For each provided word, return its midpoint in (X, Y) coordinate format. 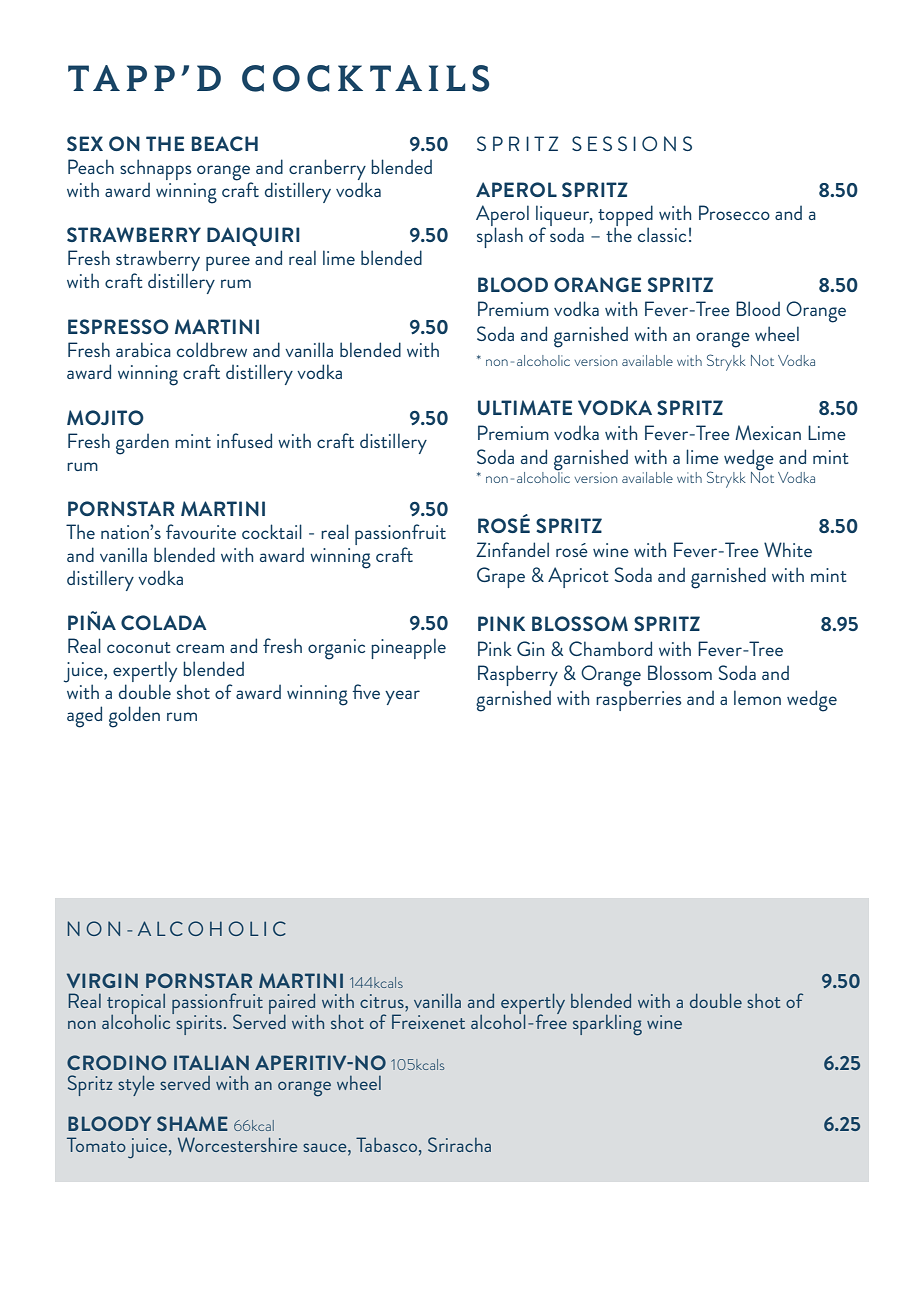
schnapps (156, 169)
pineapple (408, 648)
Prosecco (734, 212)
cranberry (328, 171)
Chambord (610, 648)
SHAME (192, 1123)
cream (200, 648)
